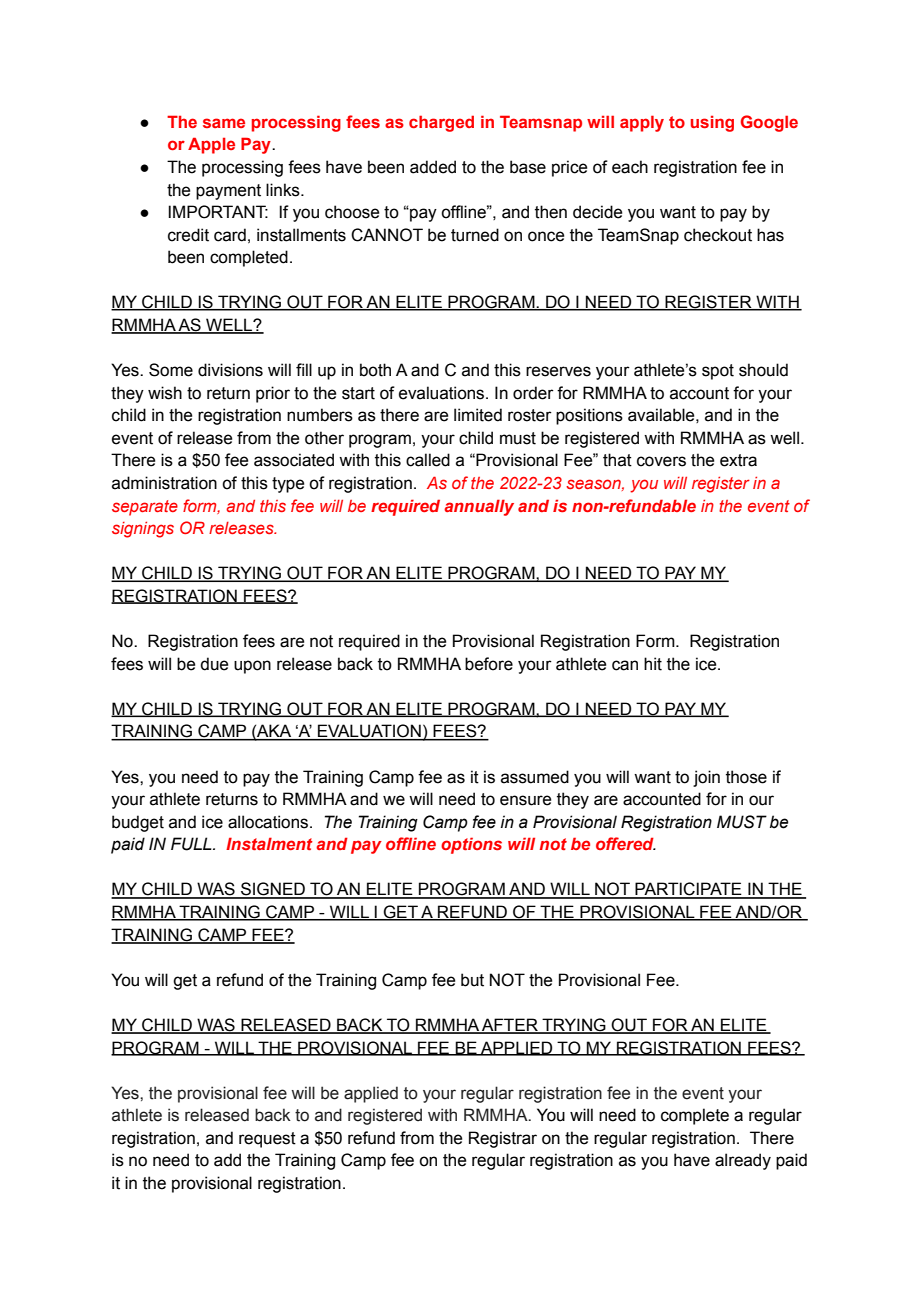  Describe the element at coordinates (192, 844) in the document. I see `FULL` at that location.
